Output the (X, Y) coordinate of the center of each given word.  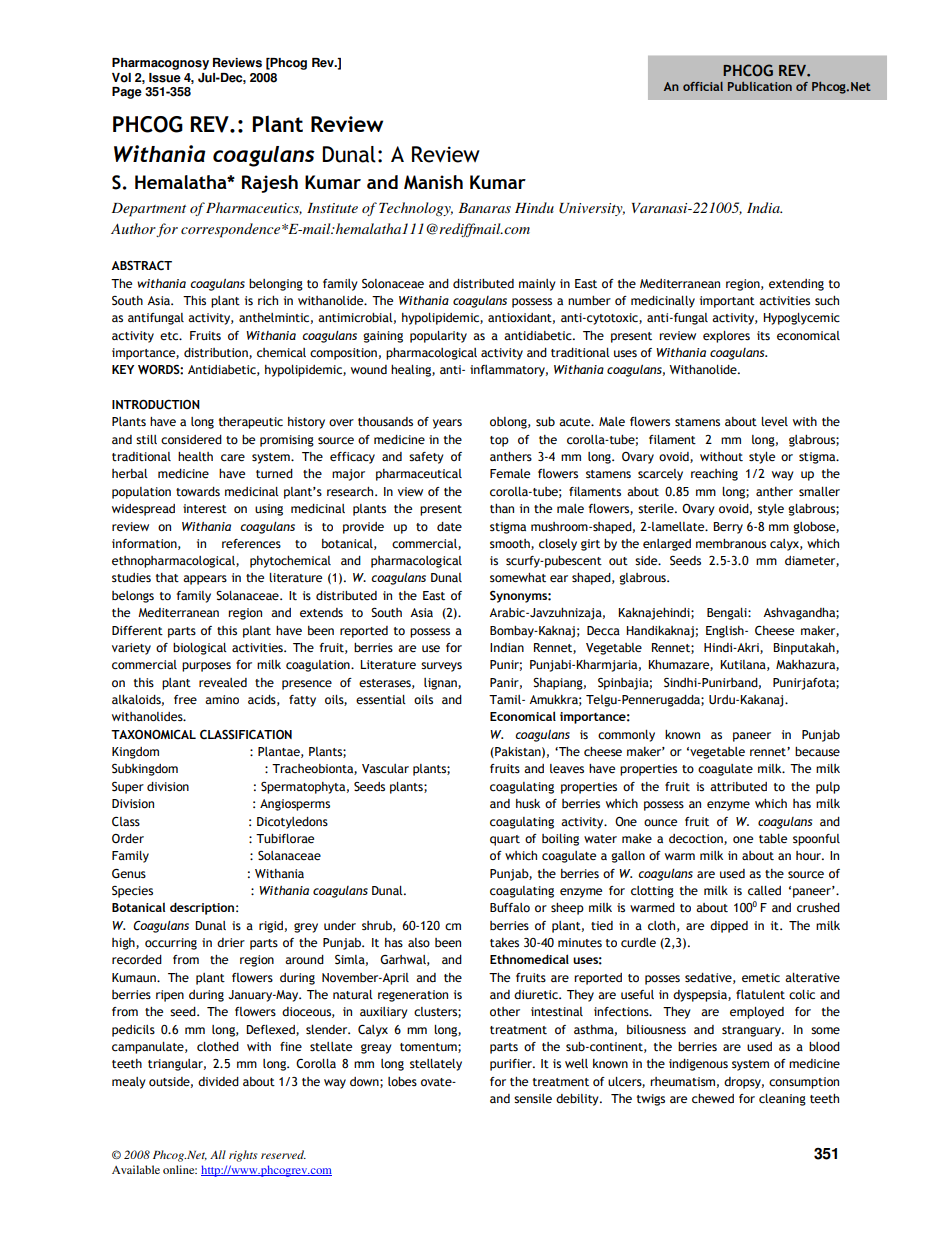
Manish (433, 182)
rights (243, 1156)
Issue (165, 78)
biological (200, 649)
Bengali (728, 614)
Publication (760, 86)
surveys (441, 667)
